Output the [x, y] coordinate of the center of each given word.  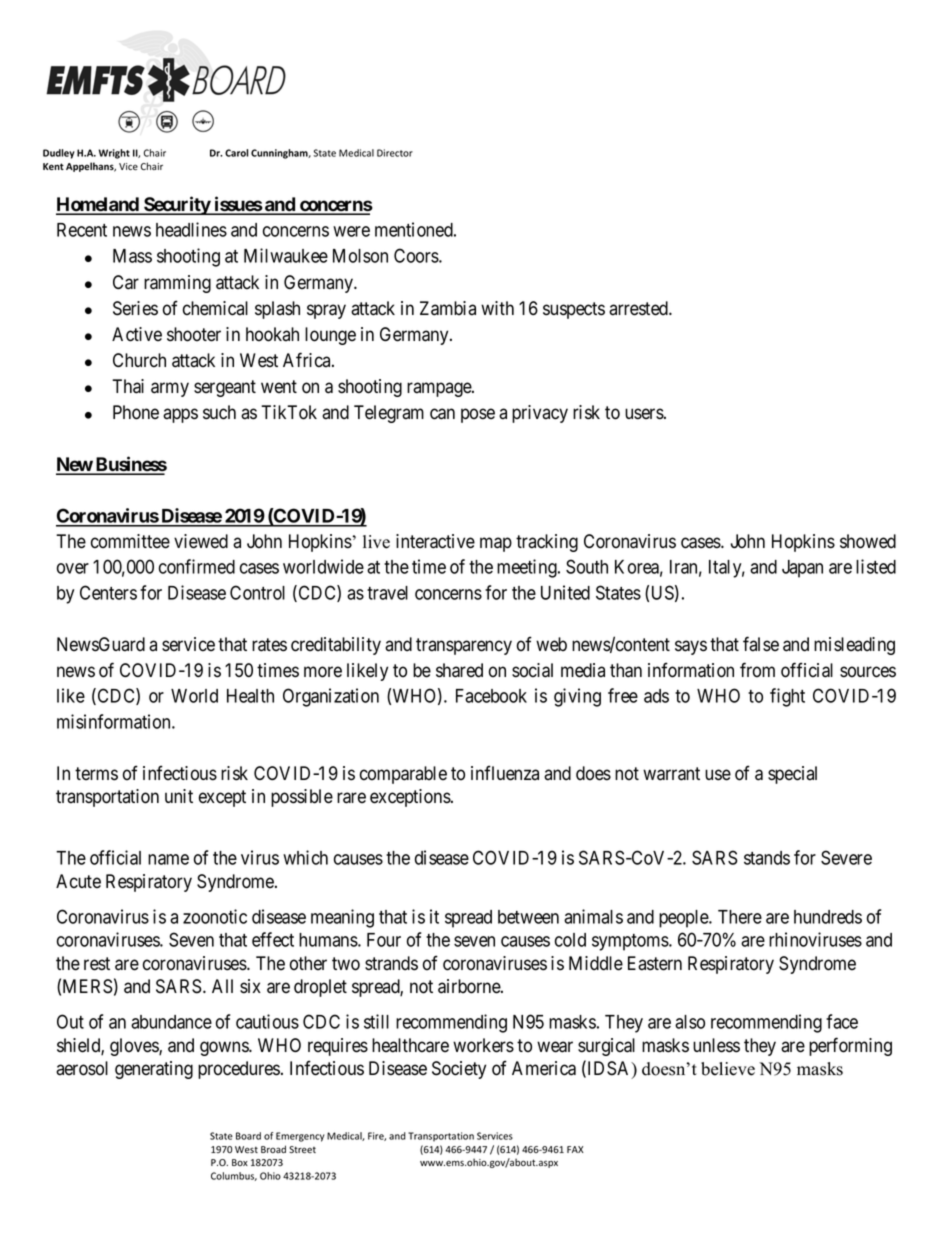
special [792, 775]
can [442, 414]
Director [395, 153]
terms [96, 774]
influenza [505, 773]
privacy [540, 414]
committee [130, 541]
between [528, 917]
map [496, 544]
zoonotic [215, 916]
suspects [574, 310]
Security [177, 205]
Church [139, 360]
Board [248, 1136]
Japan [802, 569]
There [740, 917]
